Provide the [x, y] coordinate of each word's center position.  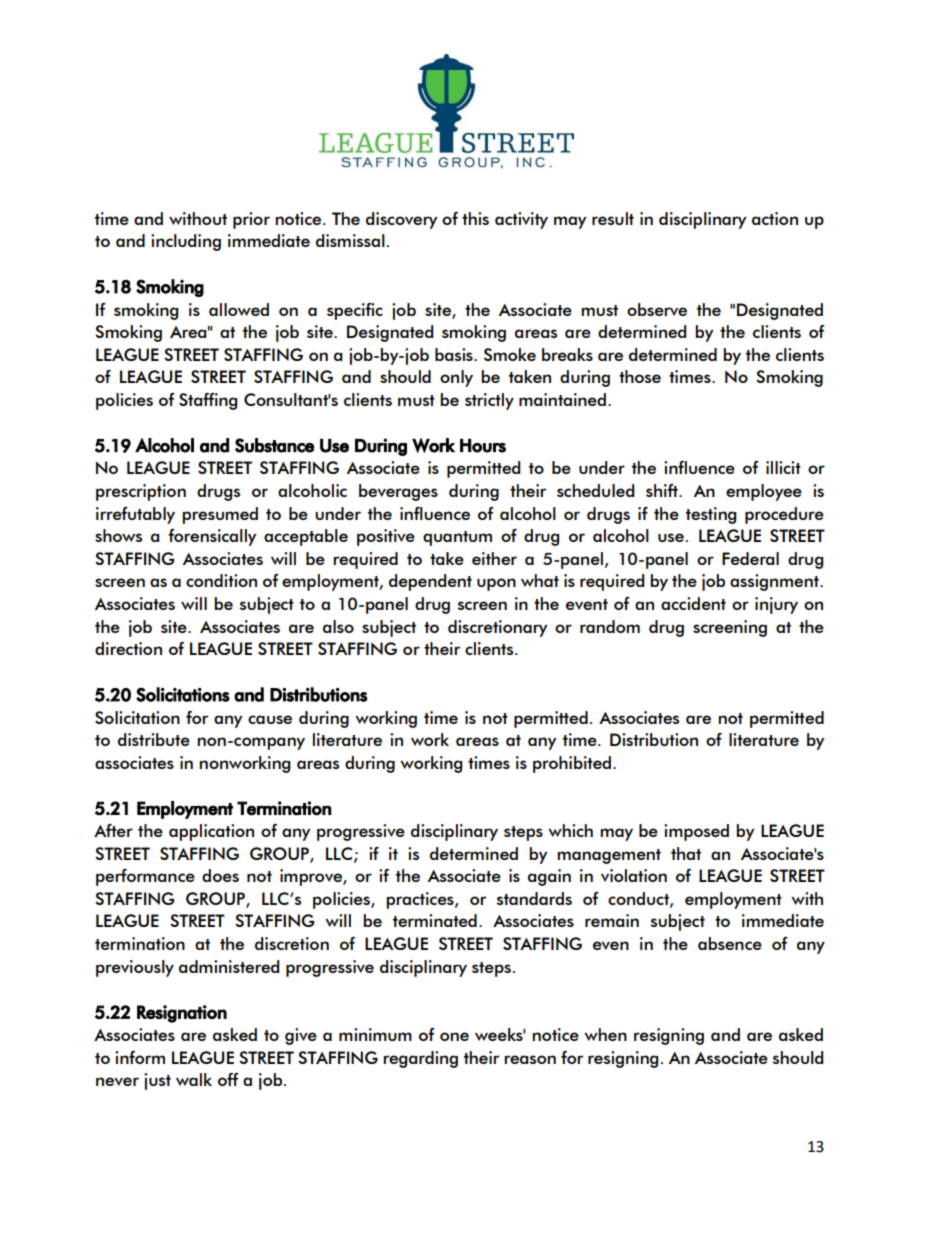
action [775, 218]
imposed [696, 832]
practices [421, 900]
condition [221, 580]
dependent [430, 582]
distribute [154, 739]
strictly [489, 401]
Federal [750, 558]
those [640, 376]
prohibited [572, 764]
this [475, 218]
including [186, 242]
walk [194, 1079]
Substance [274, 445]
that [686, 853]
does [220, 875]
